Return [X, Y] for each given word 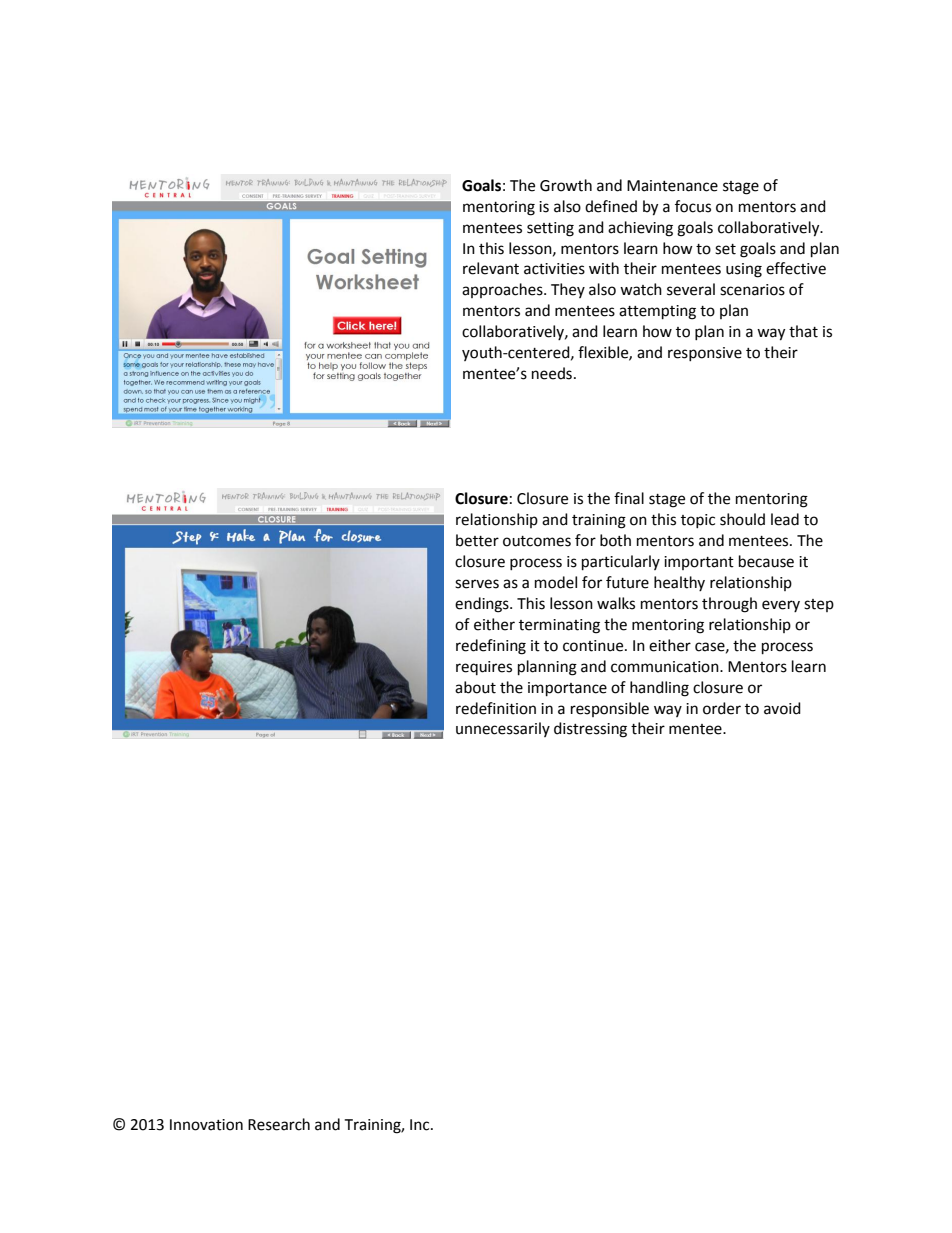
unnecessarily [503, 729]
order [722, 708]
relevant [491, 268]
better [477, 540]
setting [550, 229]
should [742, 519]
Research [279, 1124]
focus [693, 206]
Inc [421, 1125]
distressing [590, 730]
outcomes [537, 541]
